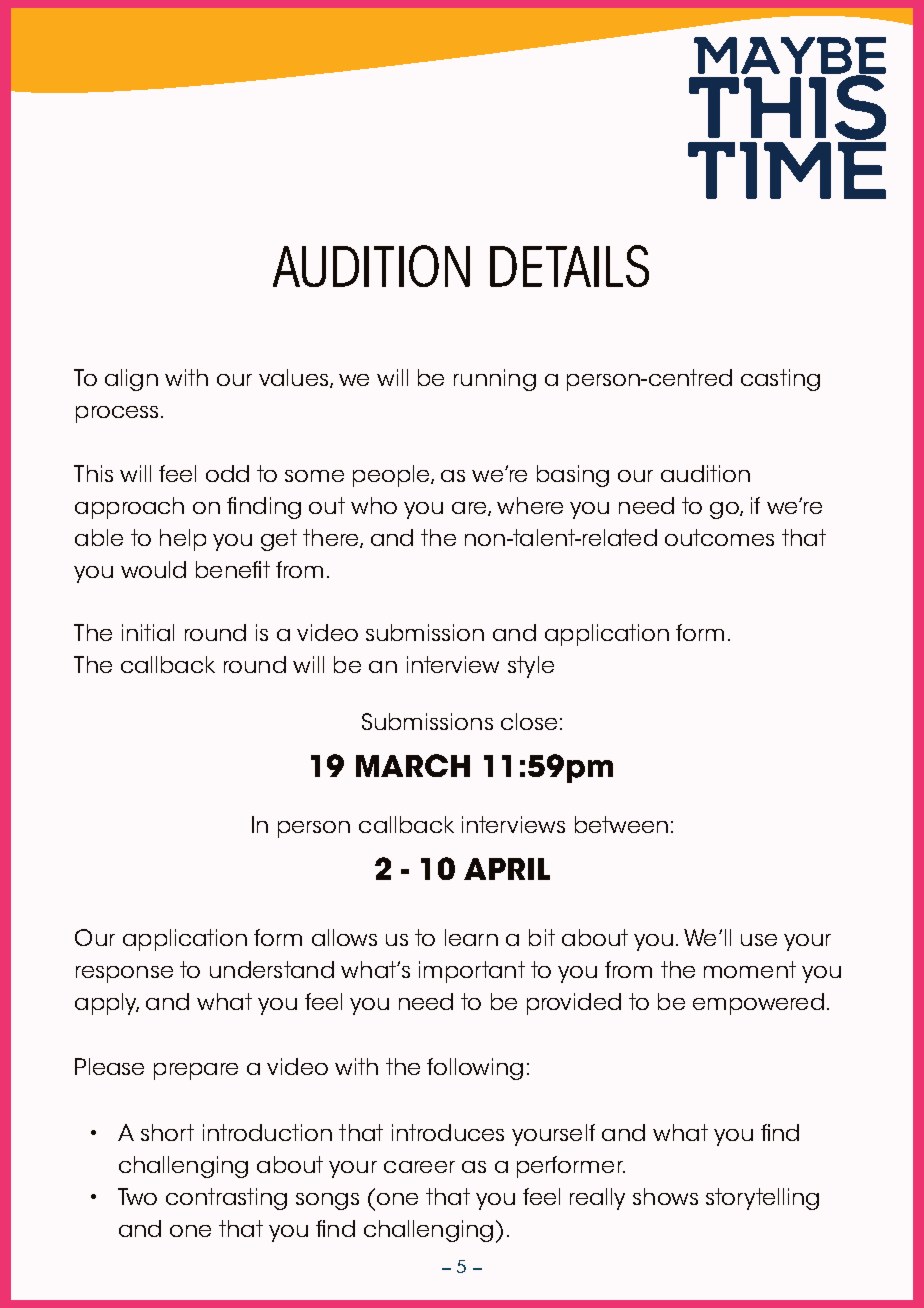 The image size is (924, 1308). Describe the element at coordinates (569, 266) in the screenshot. I see `DETAILS` at that location.
